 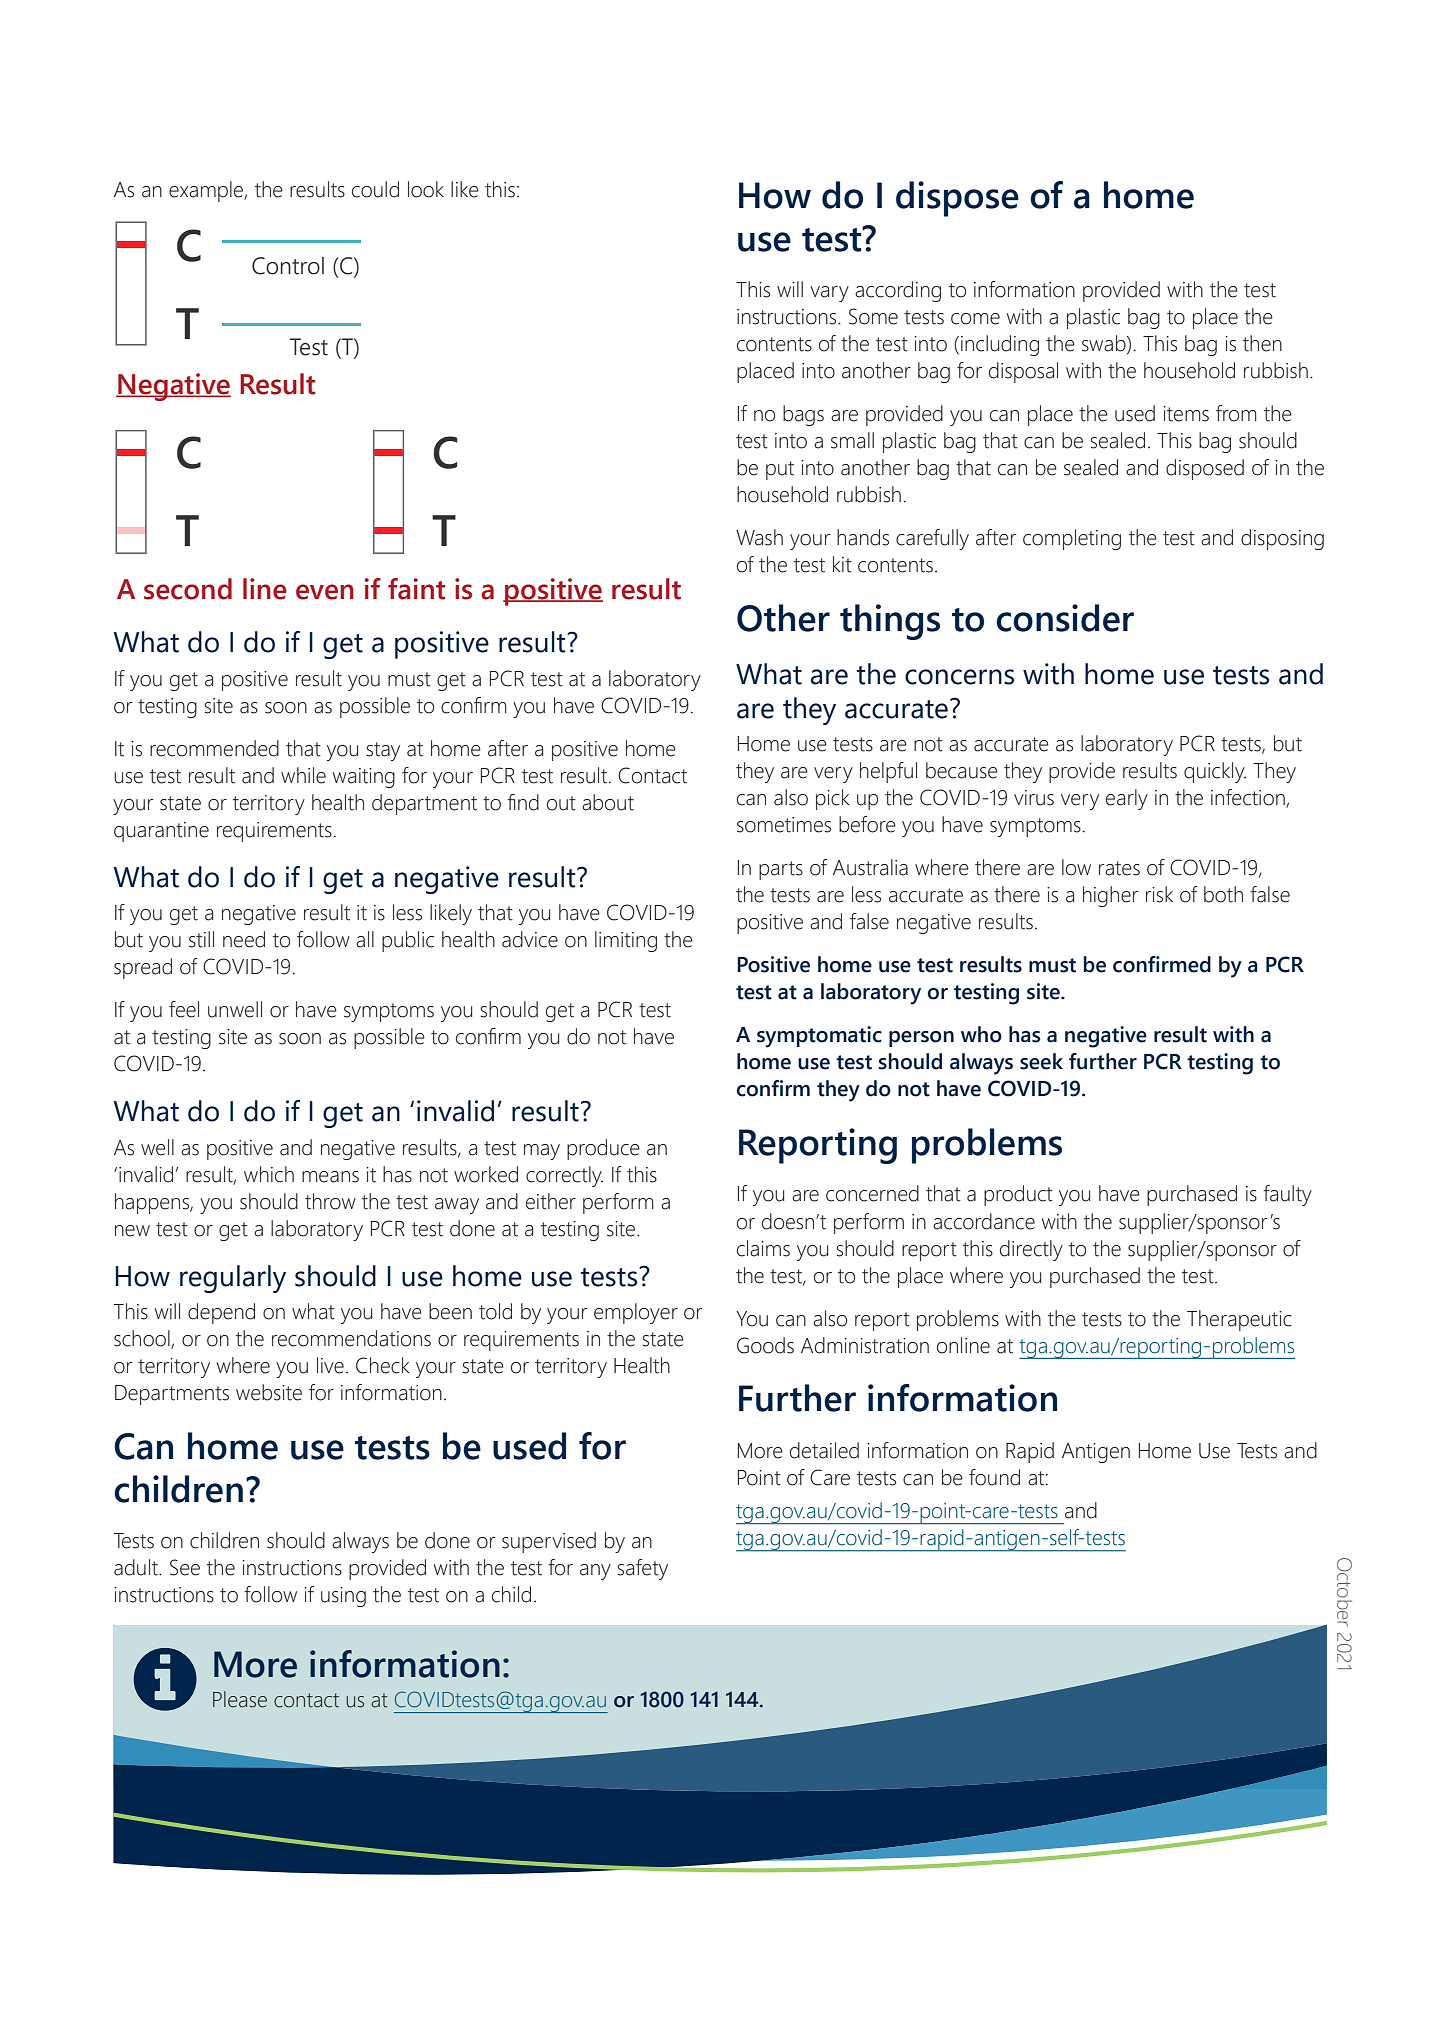 What do you see at coordinates (643, 1569) in the screenshot?
I see `safety` at bounding box center [643, 1569].
